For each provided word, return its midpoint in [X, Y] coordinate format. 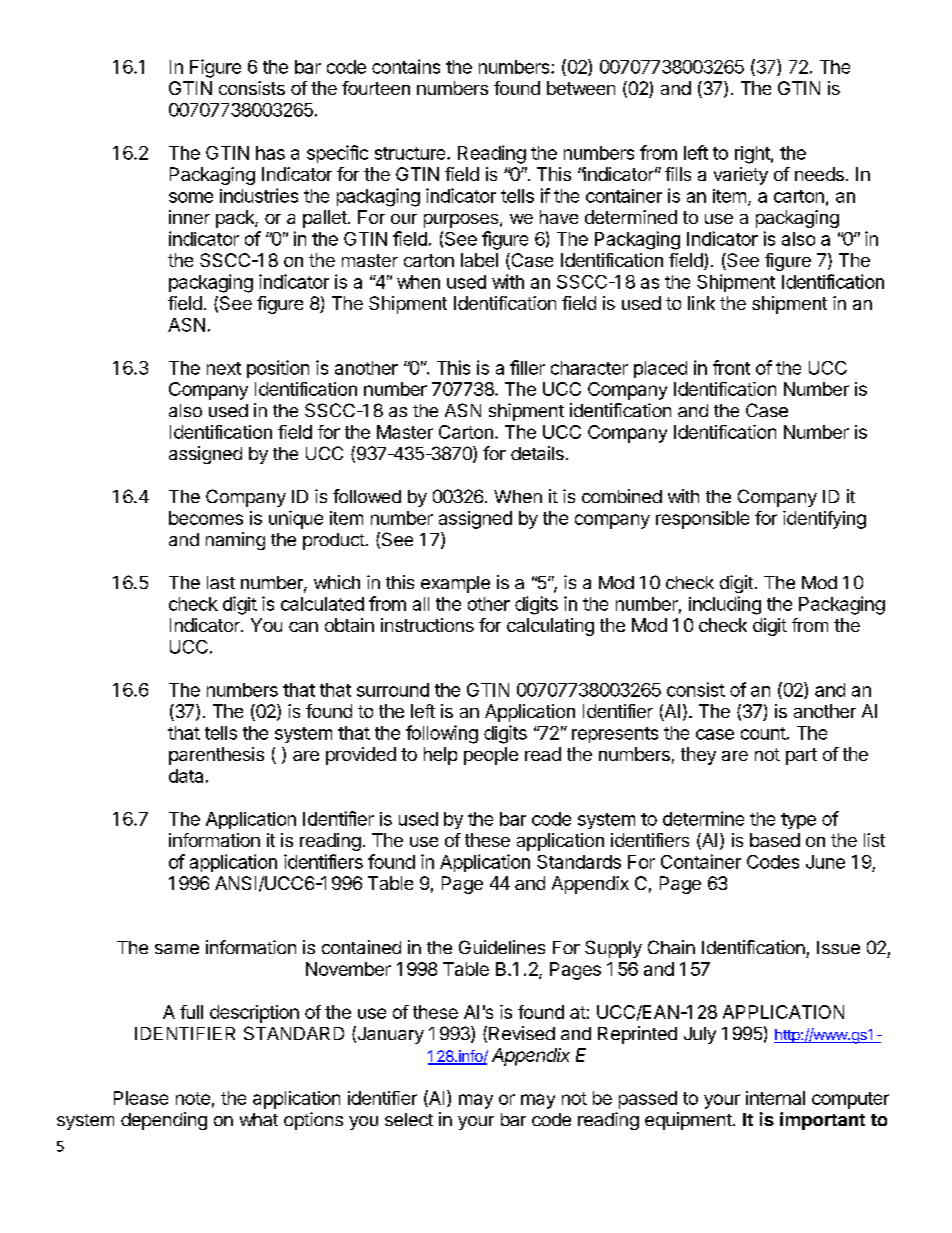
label [479, 260]
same [177, 949]
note [193, 1098]
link [701, 303]
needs [819, 174]
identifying [824, 520]
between [581, 88]
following [442, 734]
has [270, 153]
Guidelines [502, 947]
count [763, 733]
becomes [206, 518]
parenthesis [216, 756]
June [825, 862]
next [224, 368]
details [537, 453]
